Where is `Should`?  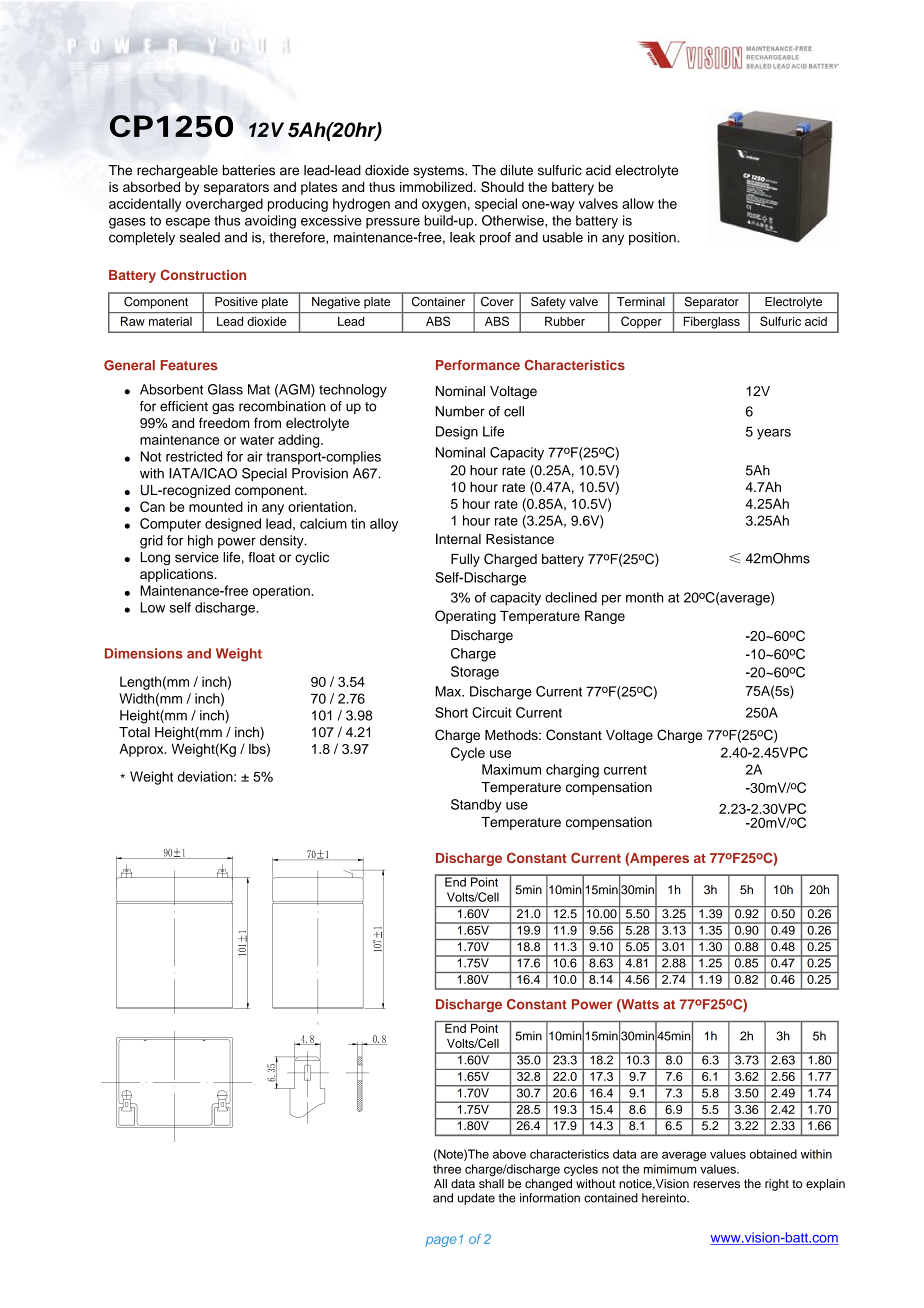
Should is located at coordinates (502, 186).
